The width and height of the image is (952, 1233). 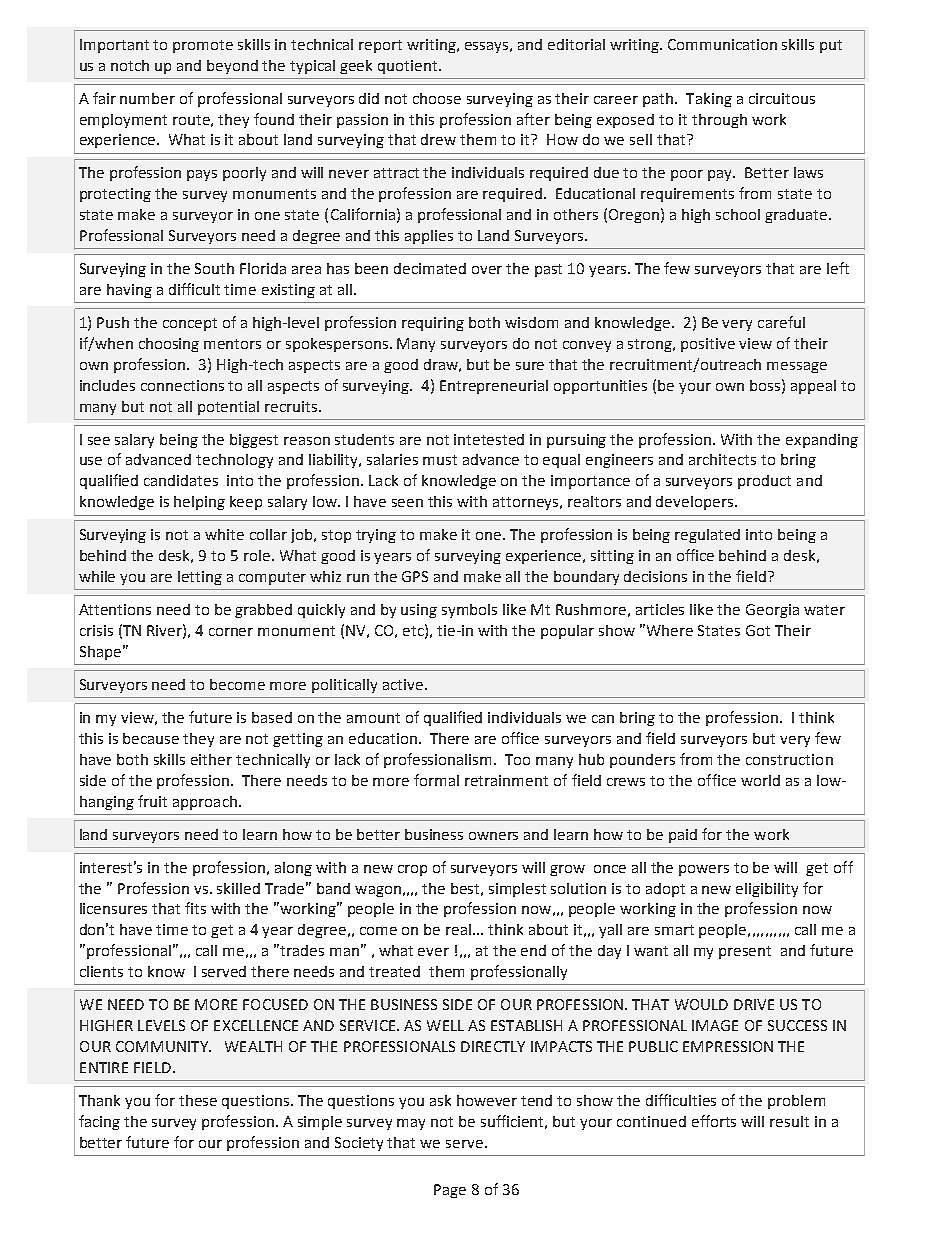 What do you see at coordinates (714, 1121) in the image?
I see `efforts` at bounding box center [714, 1121].
